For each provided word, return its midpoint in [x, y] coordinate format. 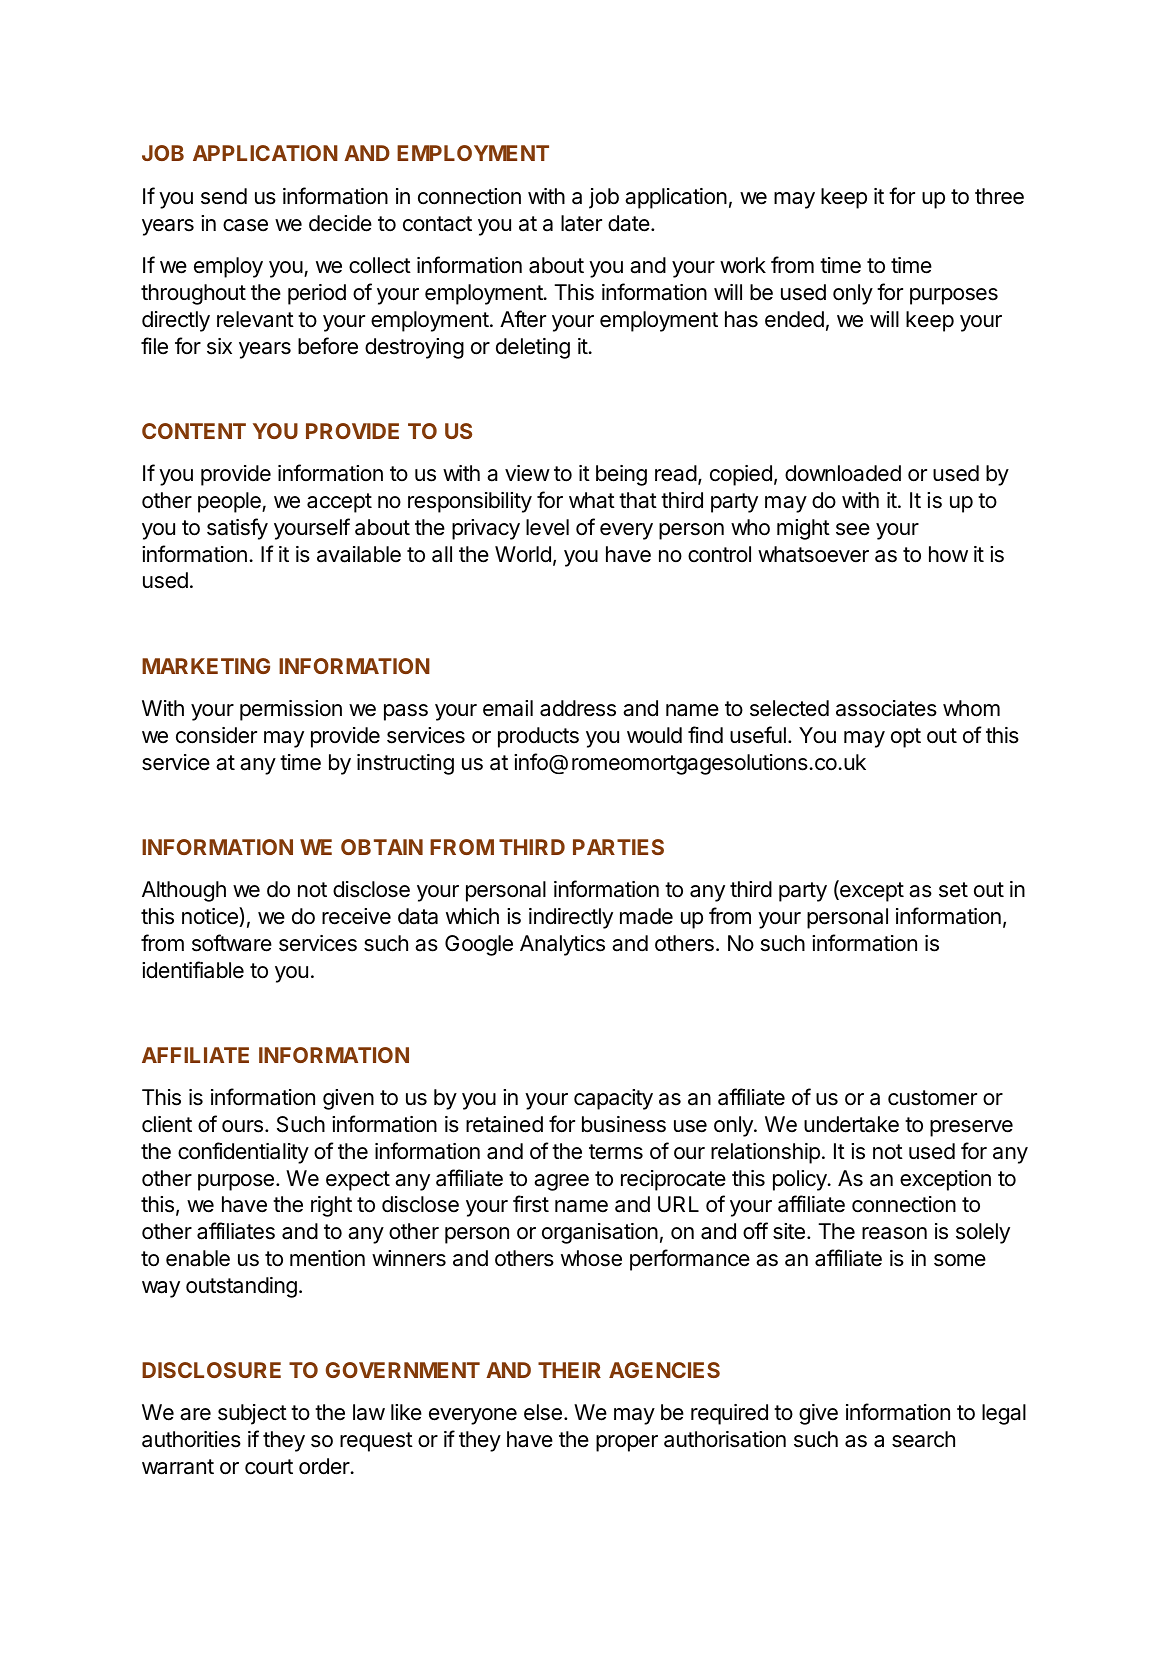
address [578, 708]
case [245, 225]
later [581, 223]
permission [291, 710]
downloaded [843, 473]
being [621, 475]
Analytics [562, 945]
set [953, 890]
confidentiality [243, 1153]
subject [252, 1414]
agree [561, 1182]
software [232, 943]
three [999, 196]
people [230, 502]
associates [886, 708]
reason [894, 1233]
